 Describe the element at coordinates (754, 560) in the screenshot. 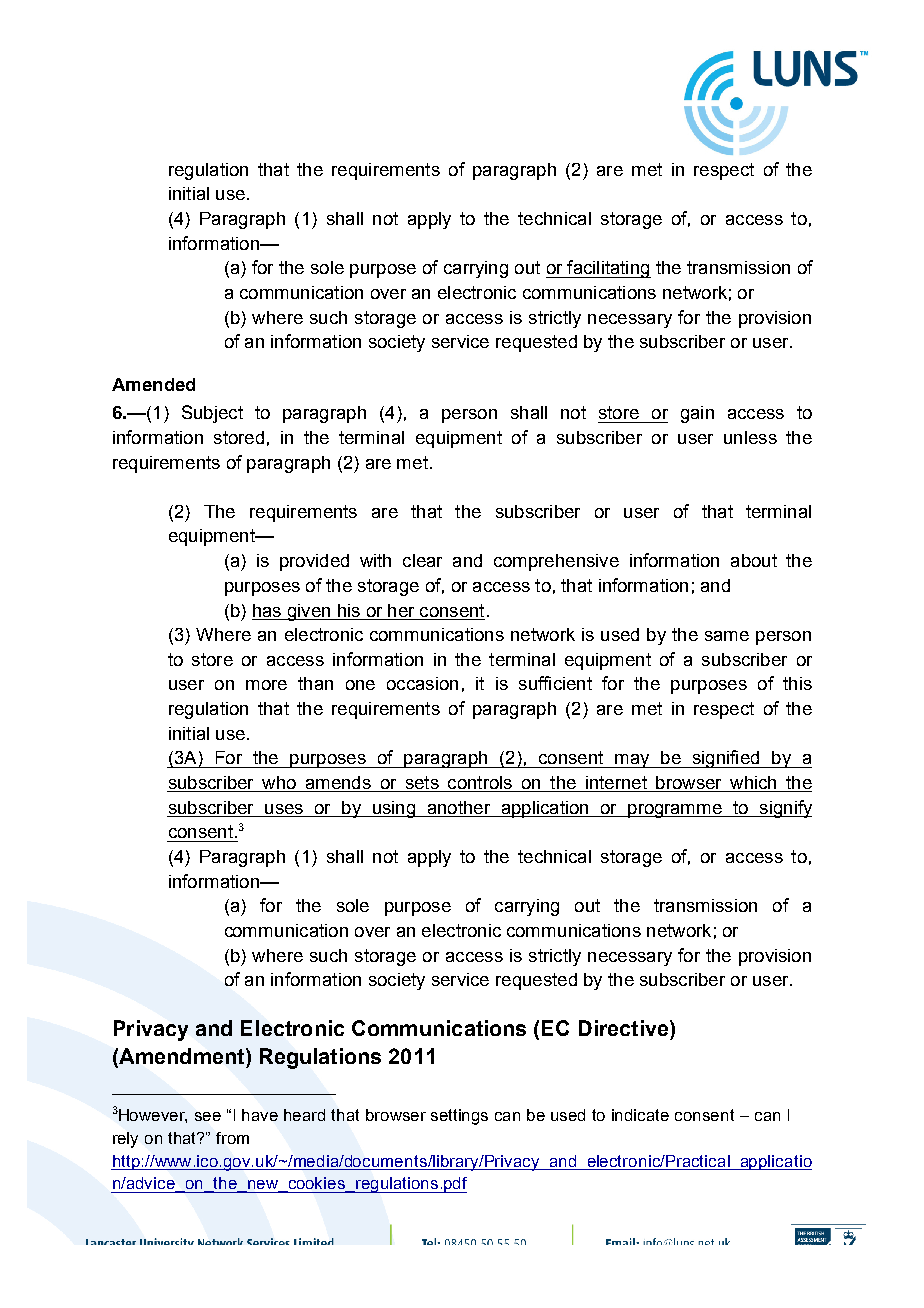

I see `about` at that location.
